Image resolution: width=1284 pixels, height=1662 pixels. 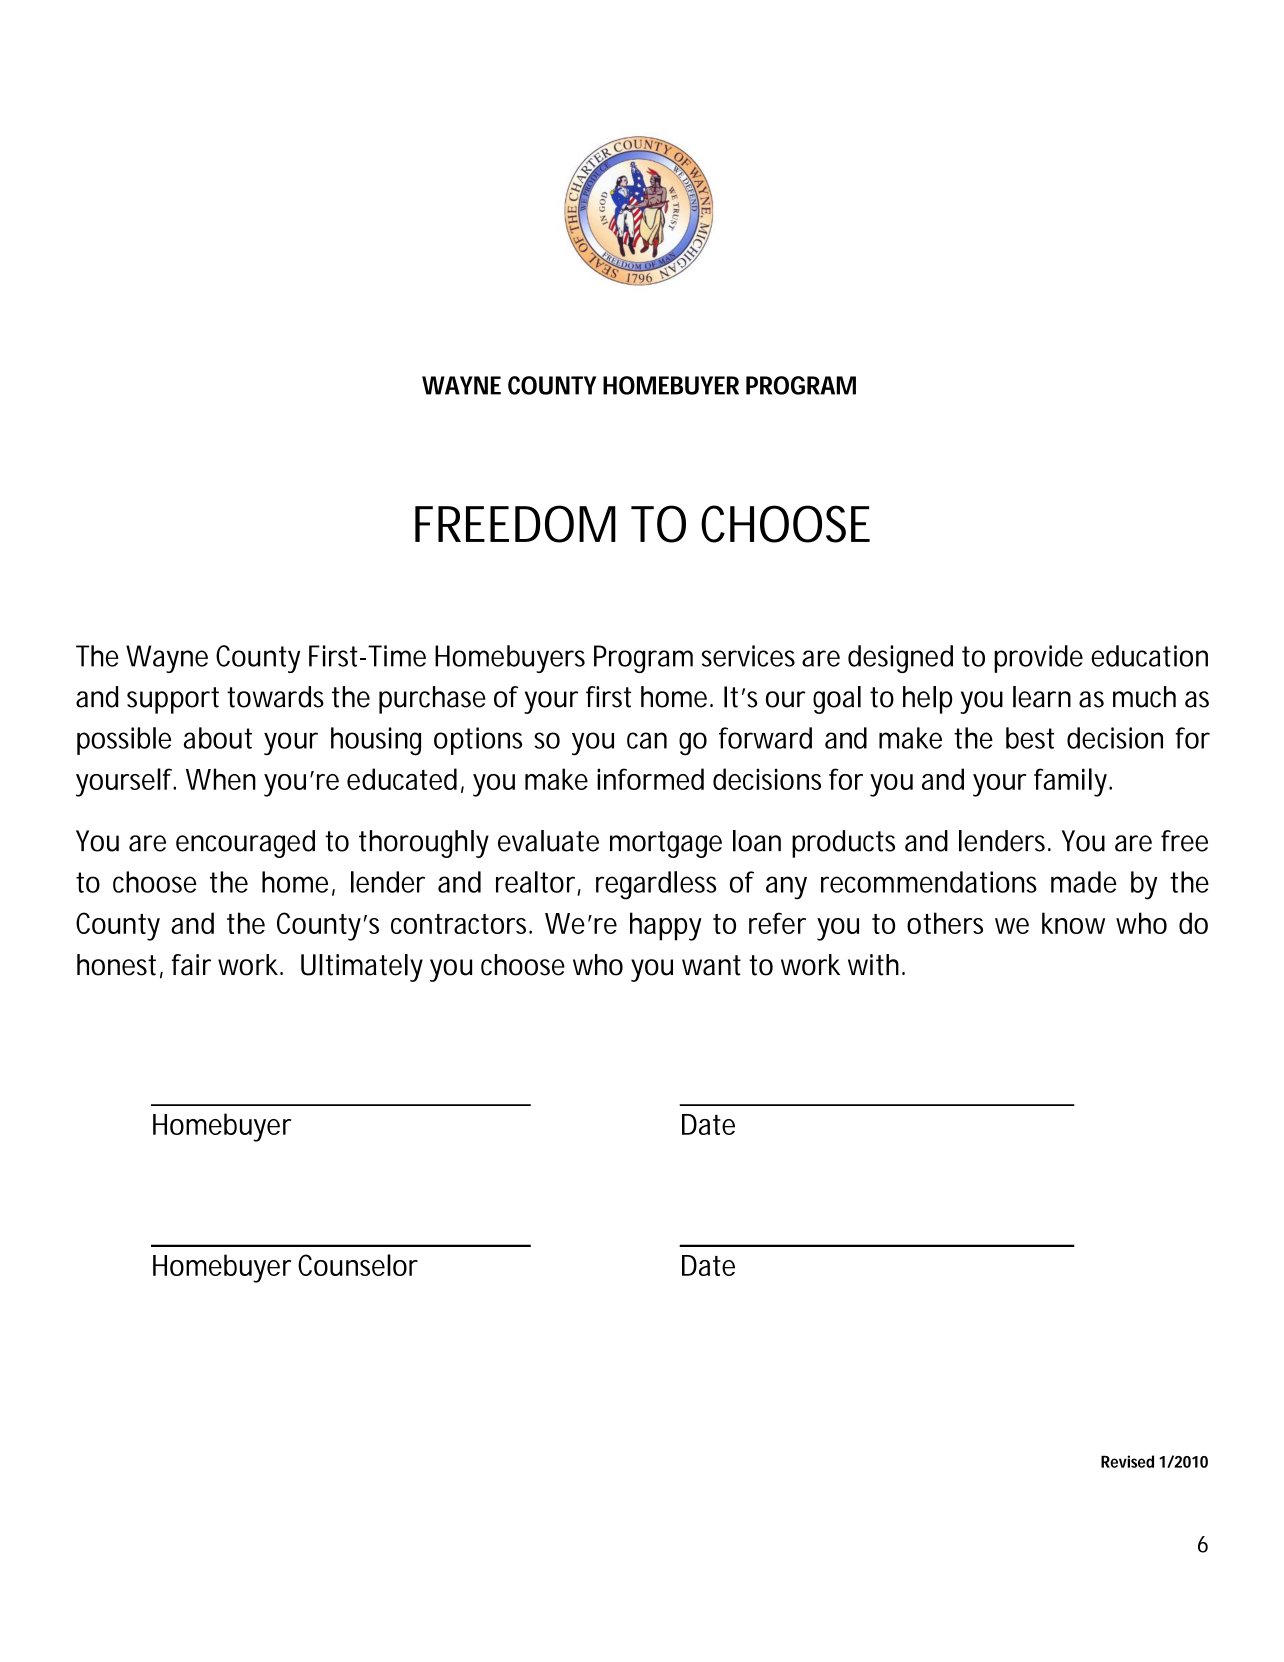 I want to click on learn, so click(x=1042, y=697).
